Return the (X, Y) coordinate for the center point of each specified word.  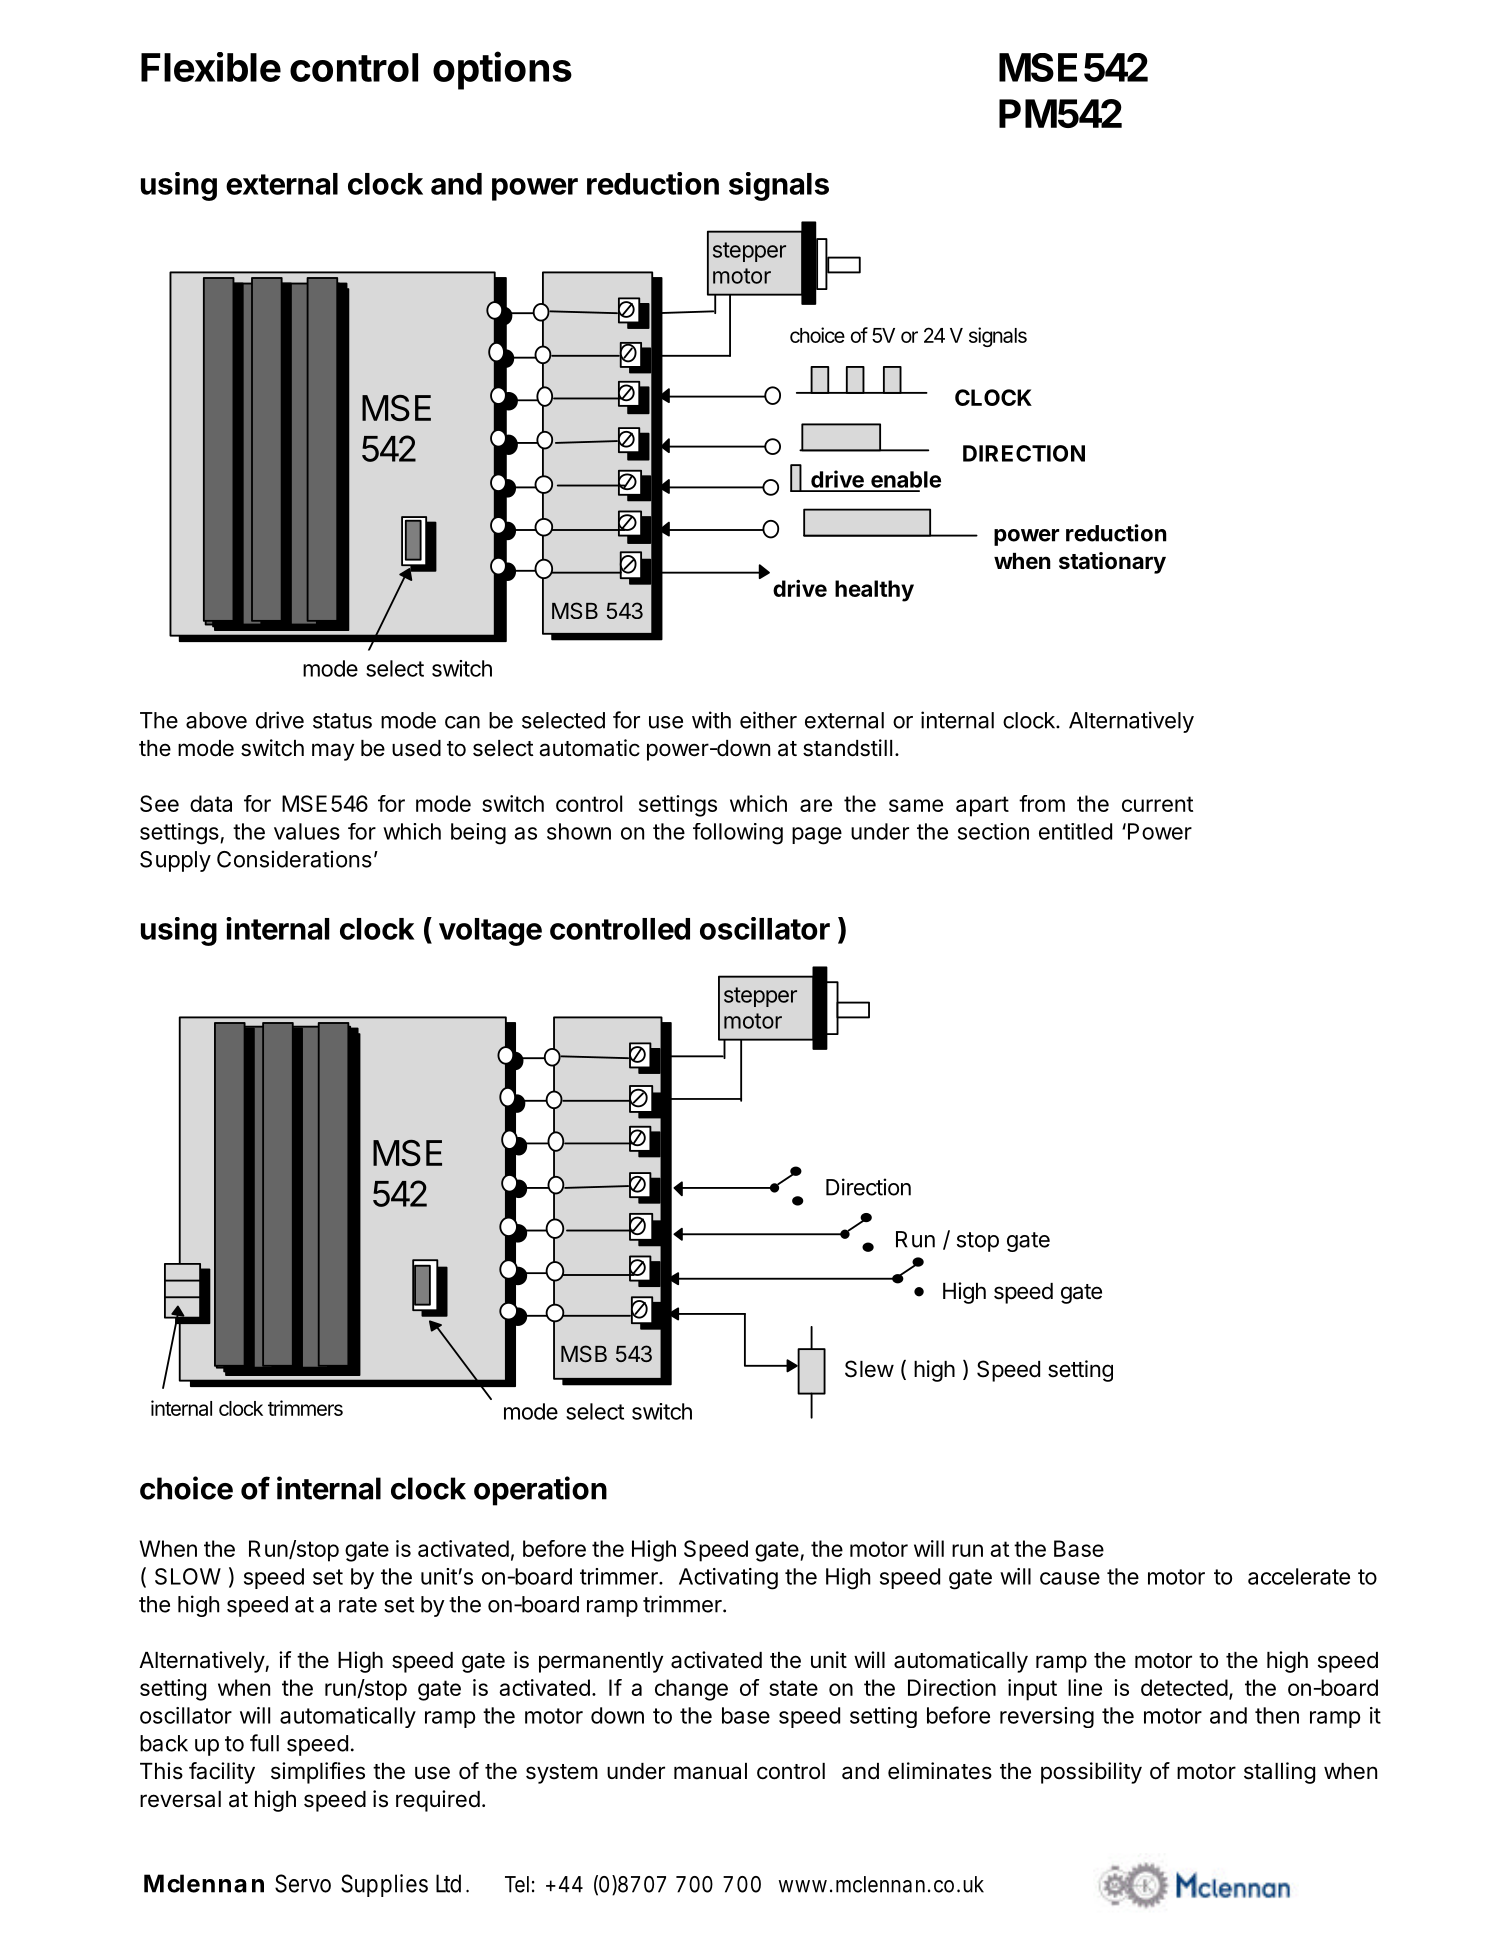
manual (710, 1771)
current (1157, 804)
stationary (1112, 563)
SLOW (188, 1576)
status (342, 721)
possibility (1091, 1773)
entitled (1075, 831)
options (502, 70)
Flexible (211, 67)
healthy (874, 591)
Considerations (294, 859)
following (738, 834)
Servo (303, 1883)
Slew (869, 1369)
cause (1070, 1578)
